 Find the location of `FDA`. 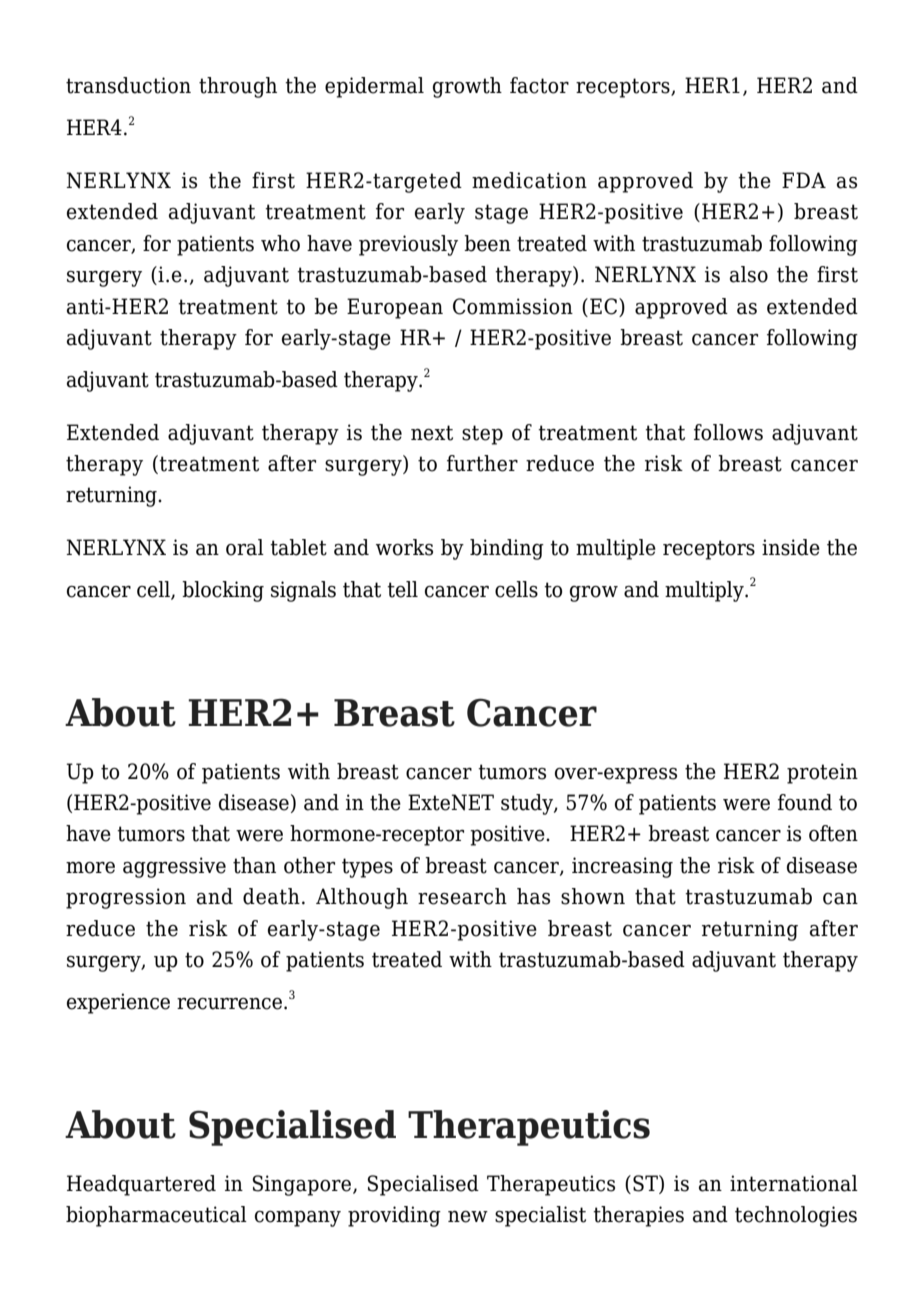

FDA is located at coordinates (804, 180).
